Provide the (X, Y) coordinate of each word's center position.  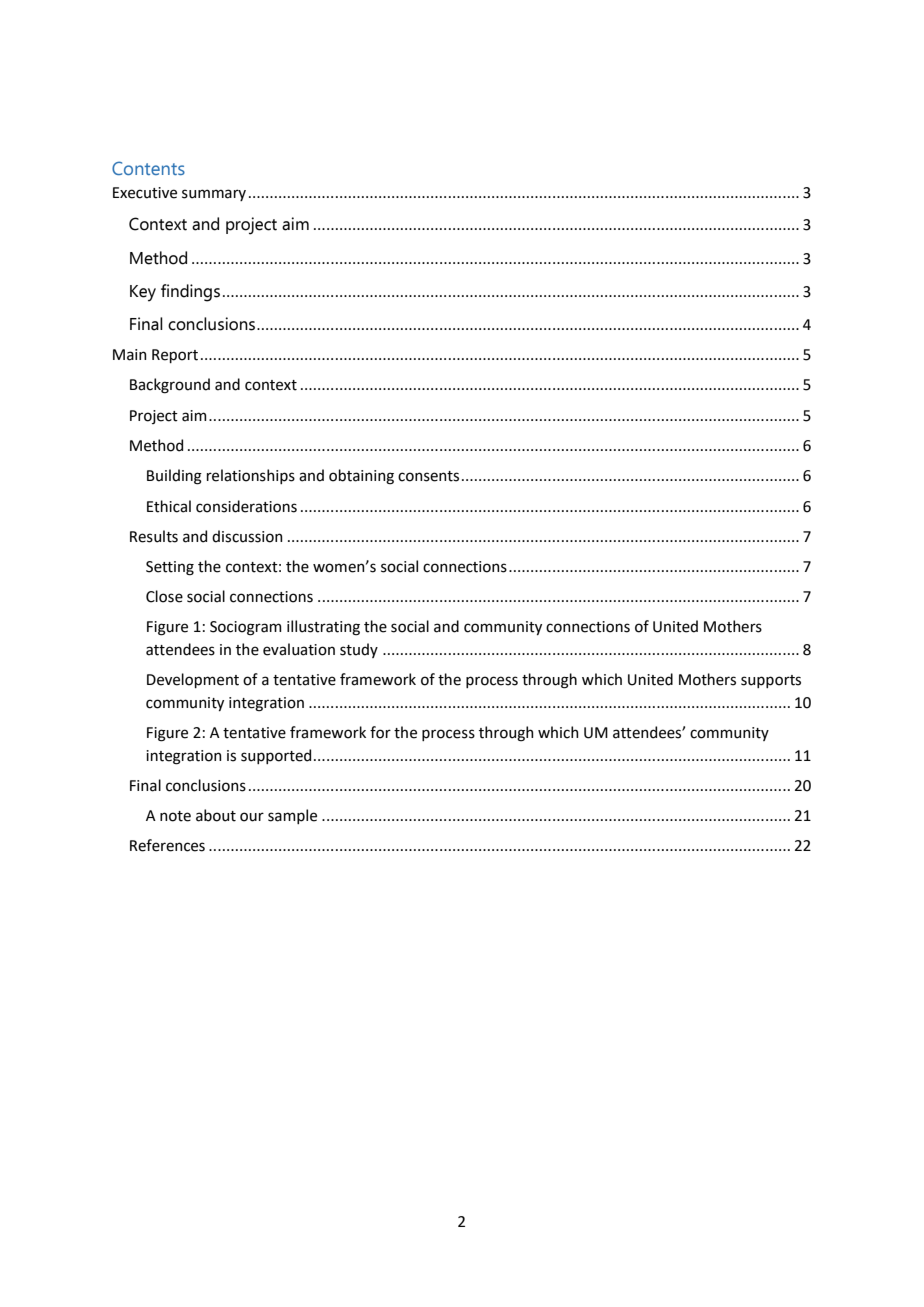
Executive (145, 193)
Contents (148, 168)
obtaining (361, 477)
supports (771, 681)
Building (174, 477)
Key (143, 293)
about (216, 815)
